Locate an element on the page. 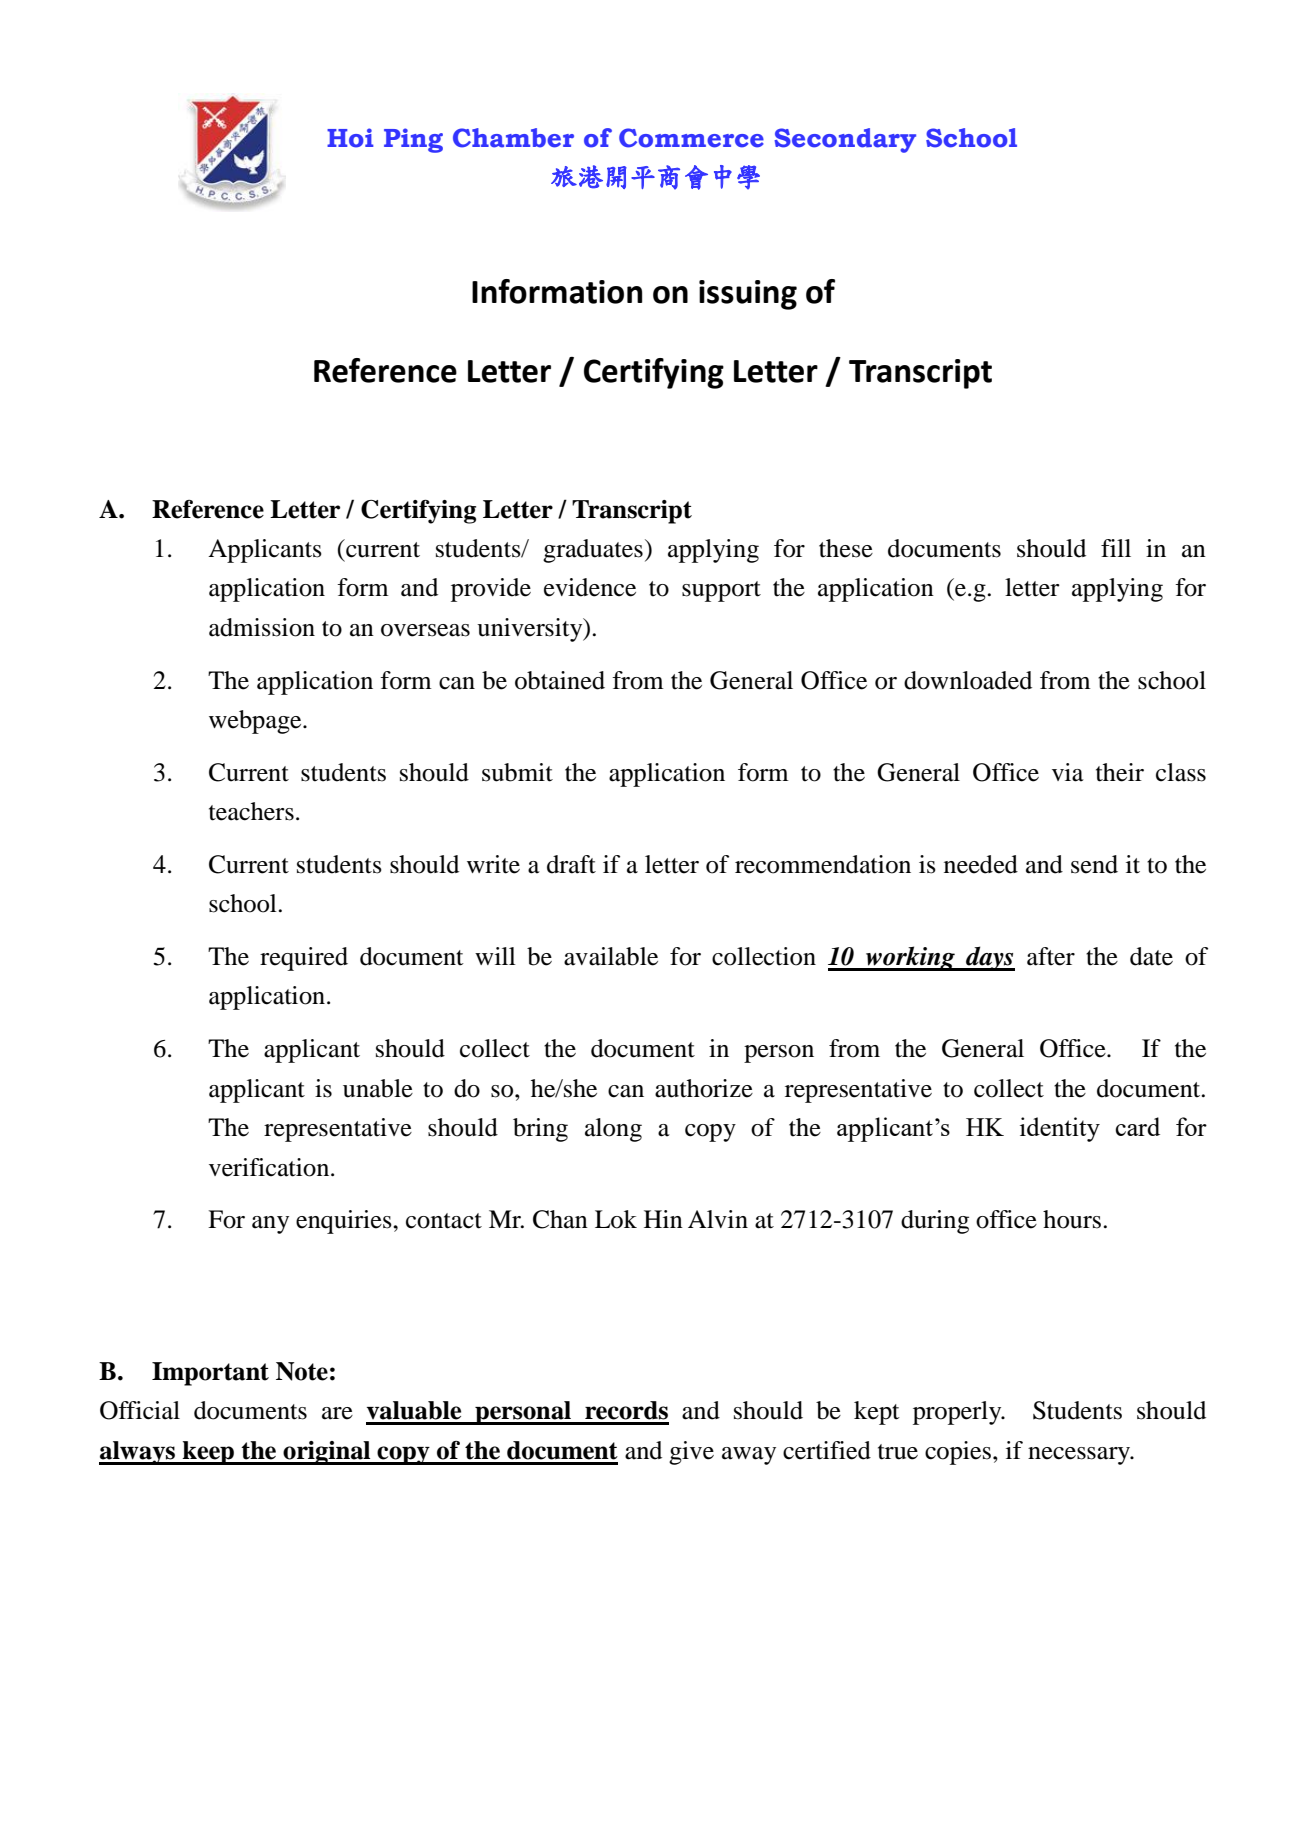 The width and height of the document is (1306, 1847). verification is located at coordinates (270, 1167).
